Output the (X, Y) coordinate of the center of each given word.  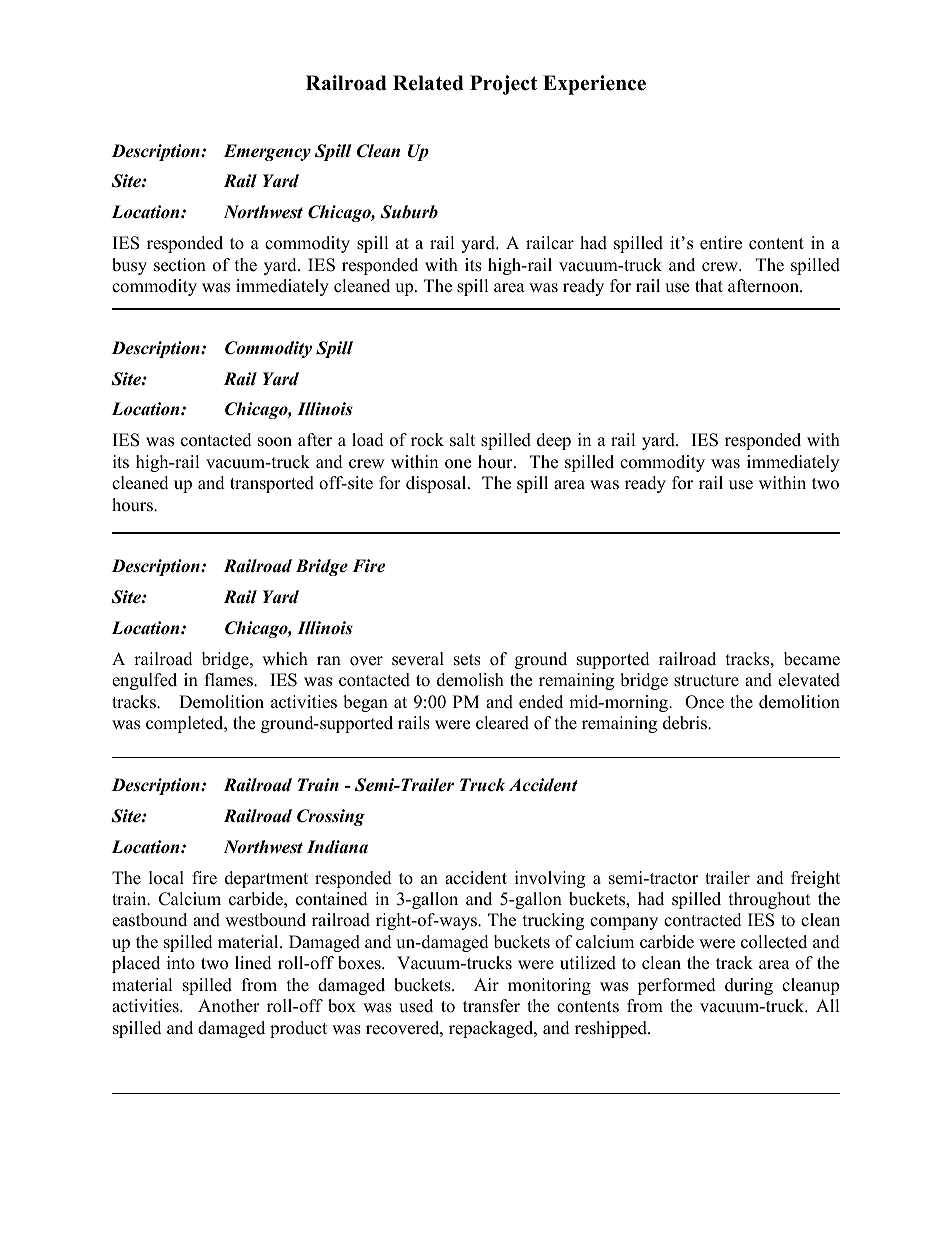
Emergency (267, 152)
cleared (502, 723)
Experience (594, 85)
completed (186, 724)
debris (686, 723)
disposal (437, 484)
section (180, 265)
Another (229, 1006)
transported (272, 484)
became (812, 659)
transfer (491, 1006)
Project (503, 85)
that (709, 285)
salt (462, 440)
